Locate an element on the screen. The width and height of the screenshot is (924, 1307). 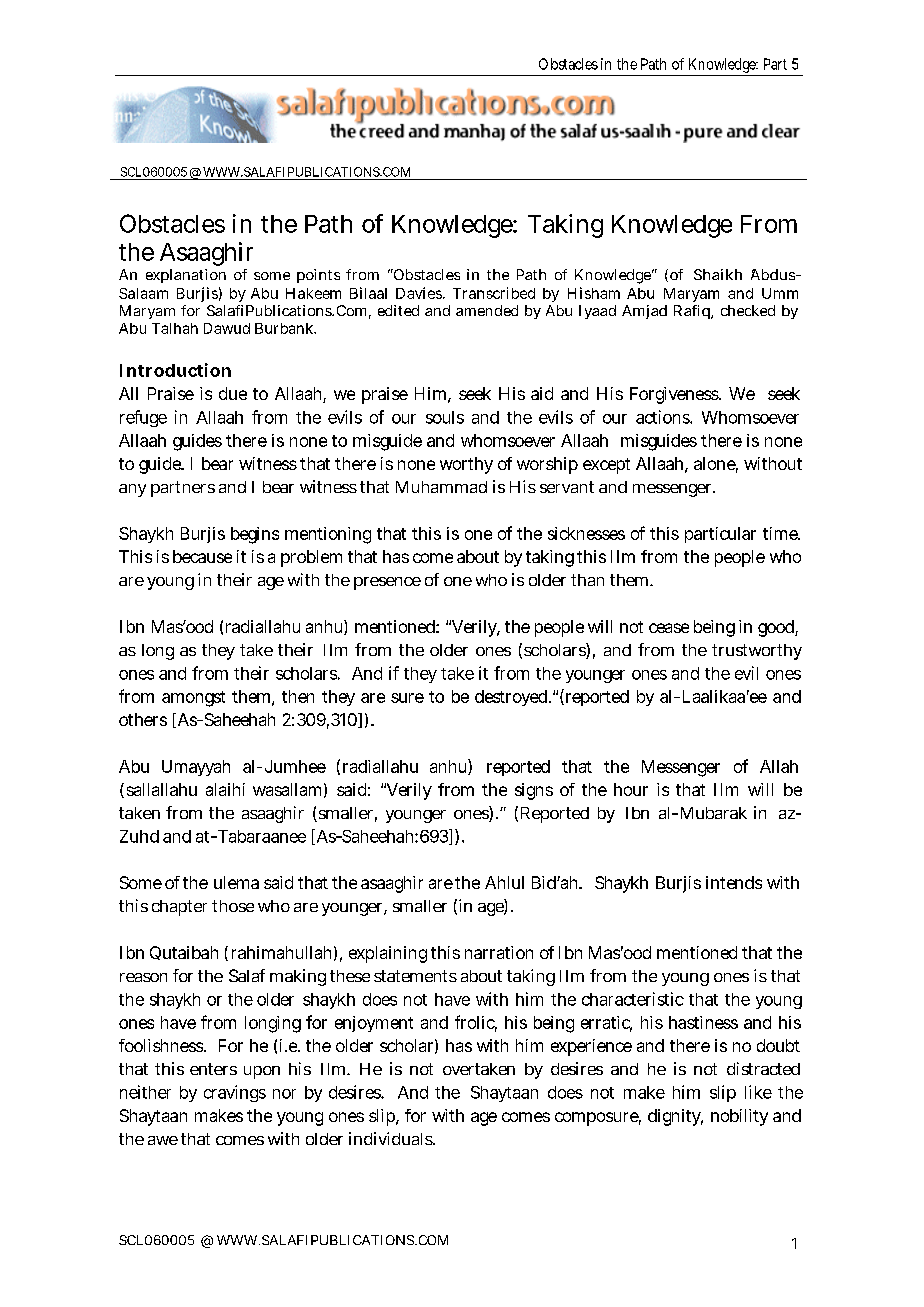
alaihi is located at coordinates (225, 789).
